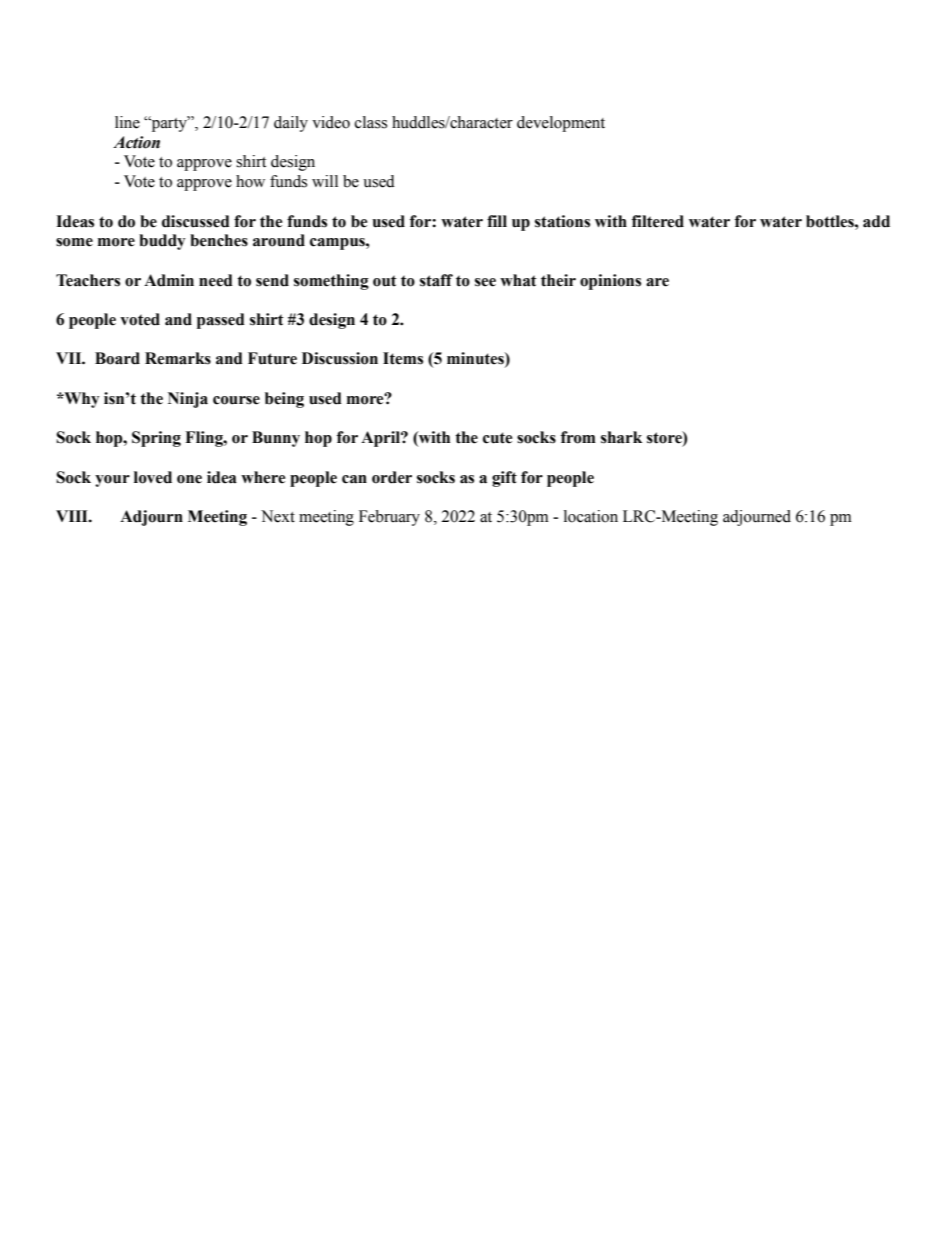 This image has width=952, height=1233. I want to click on shark, so click(621, 437).
